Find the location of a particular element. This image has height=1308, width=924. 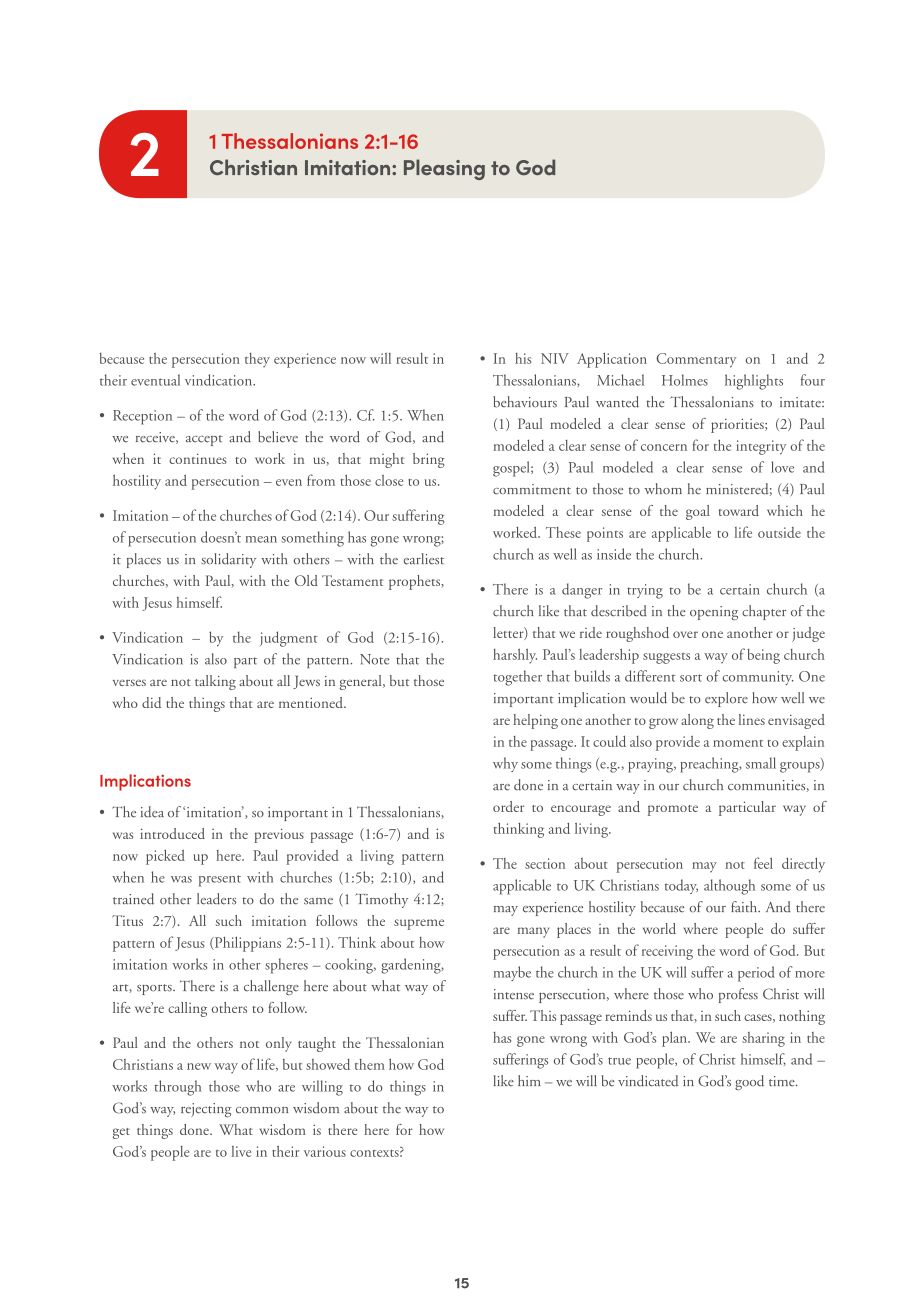

Pleasing is located at coordinates (444, 169).
